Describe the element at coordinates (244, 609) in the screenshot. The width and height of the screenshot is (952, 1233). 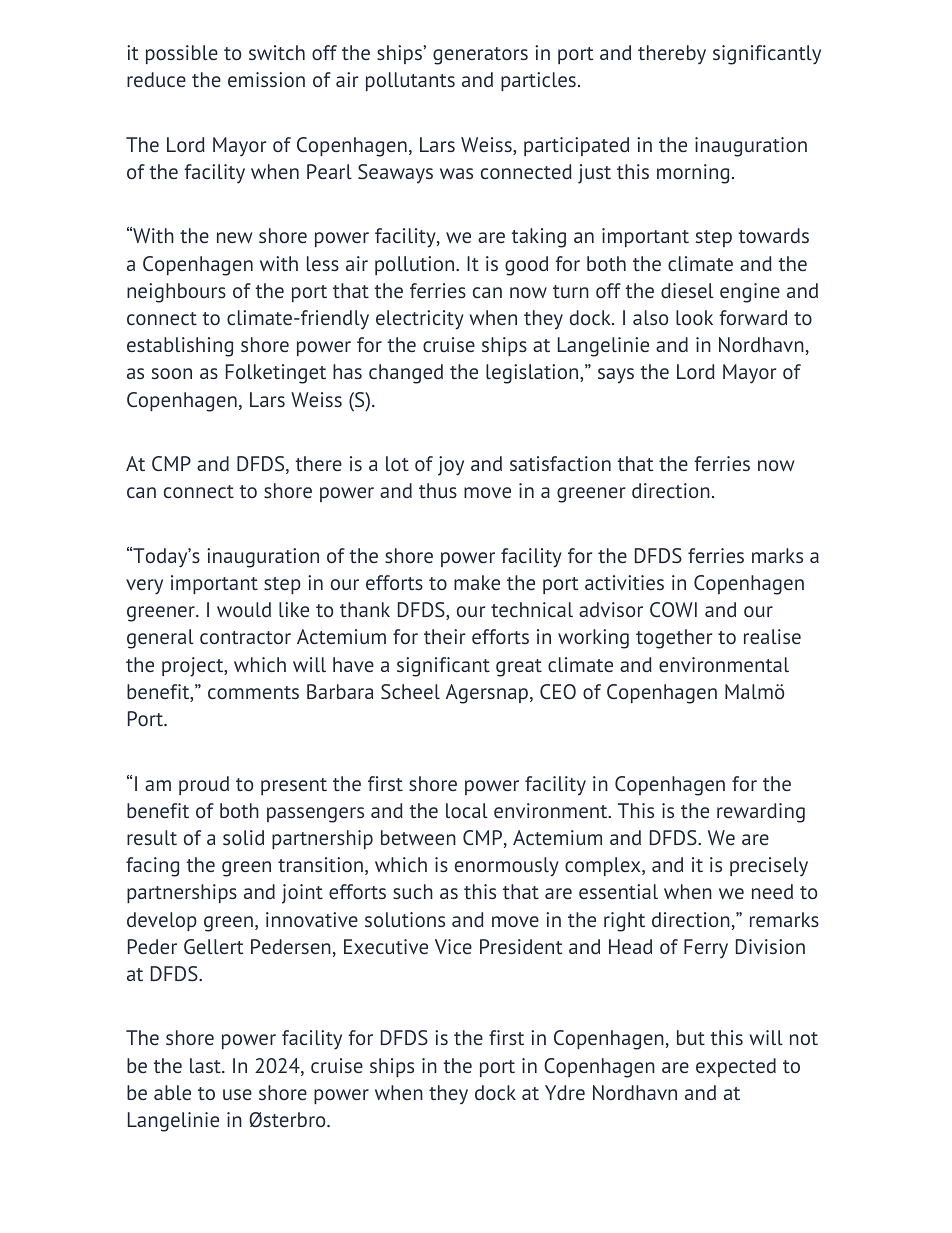
I see `would` at that location.
